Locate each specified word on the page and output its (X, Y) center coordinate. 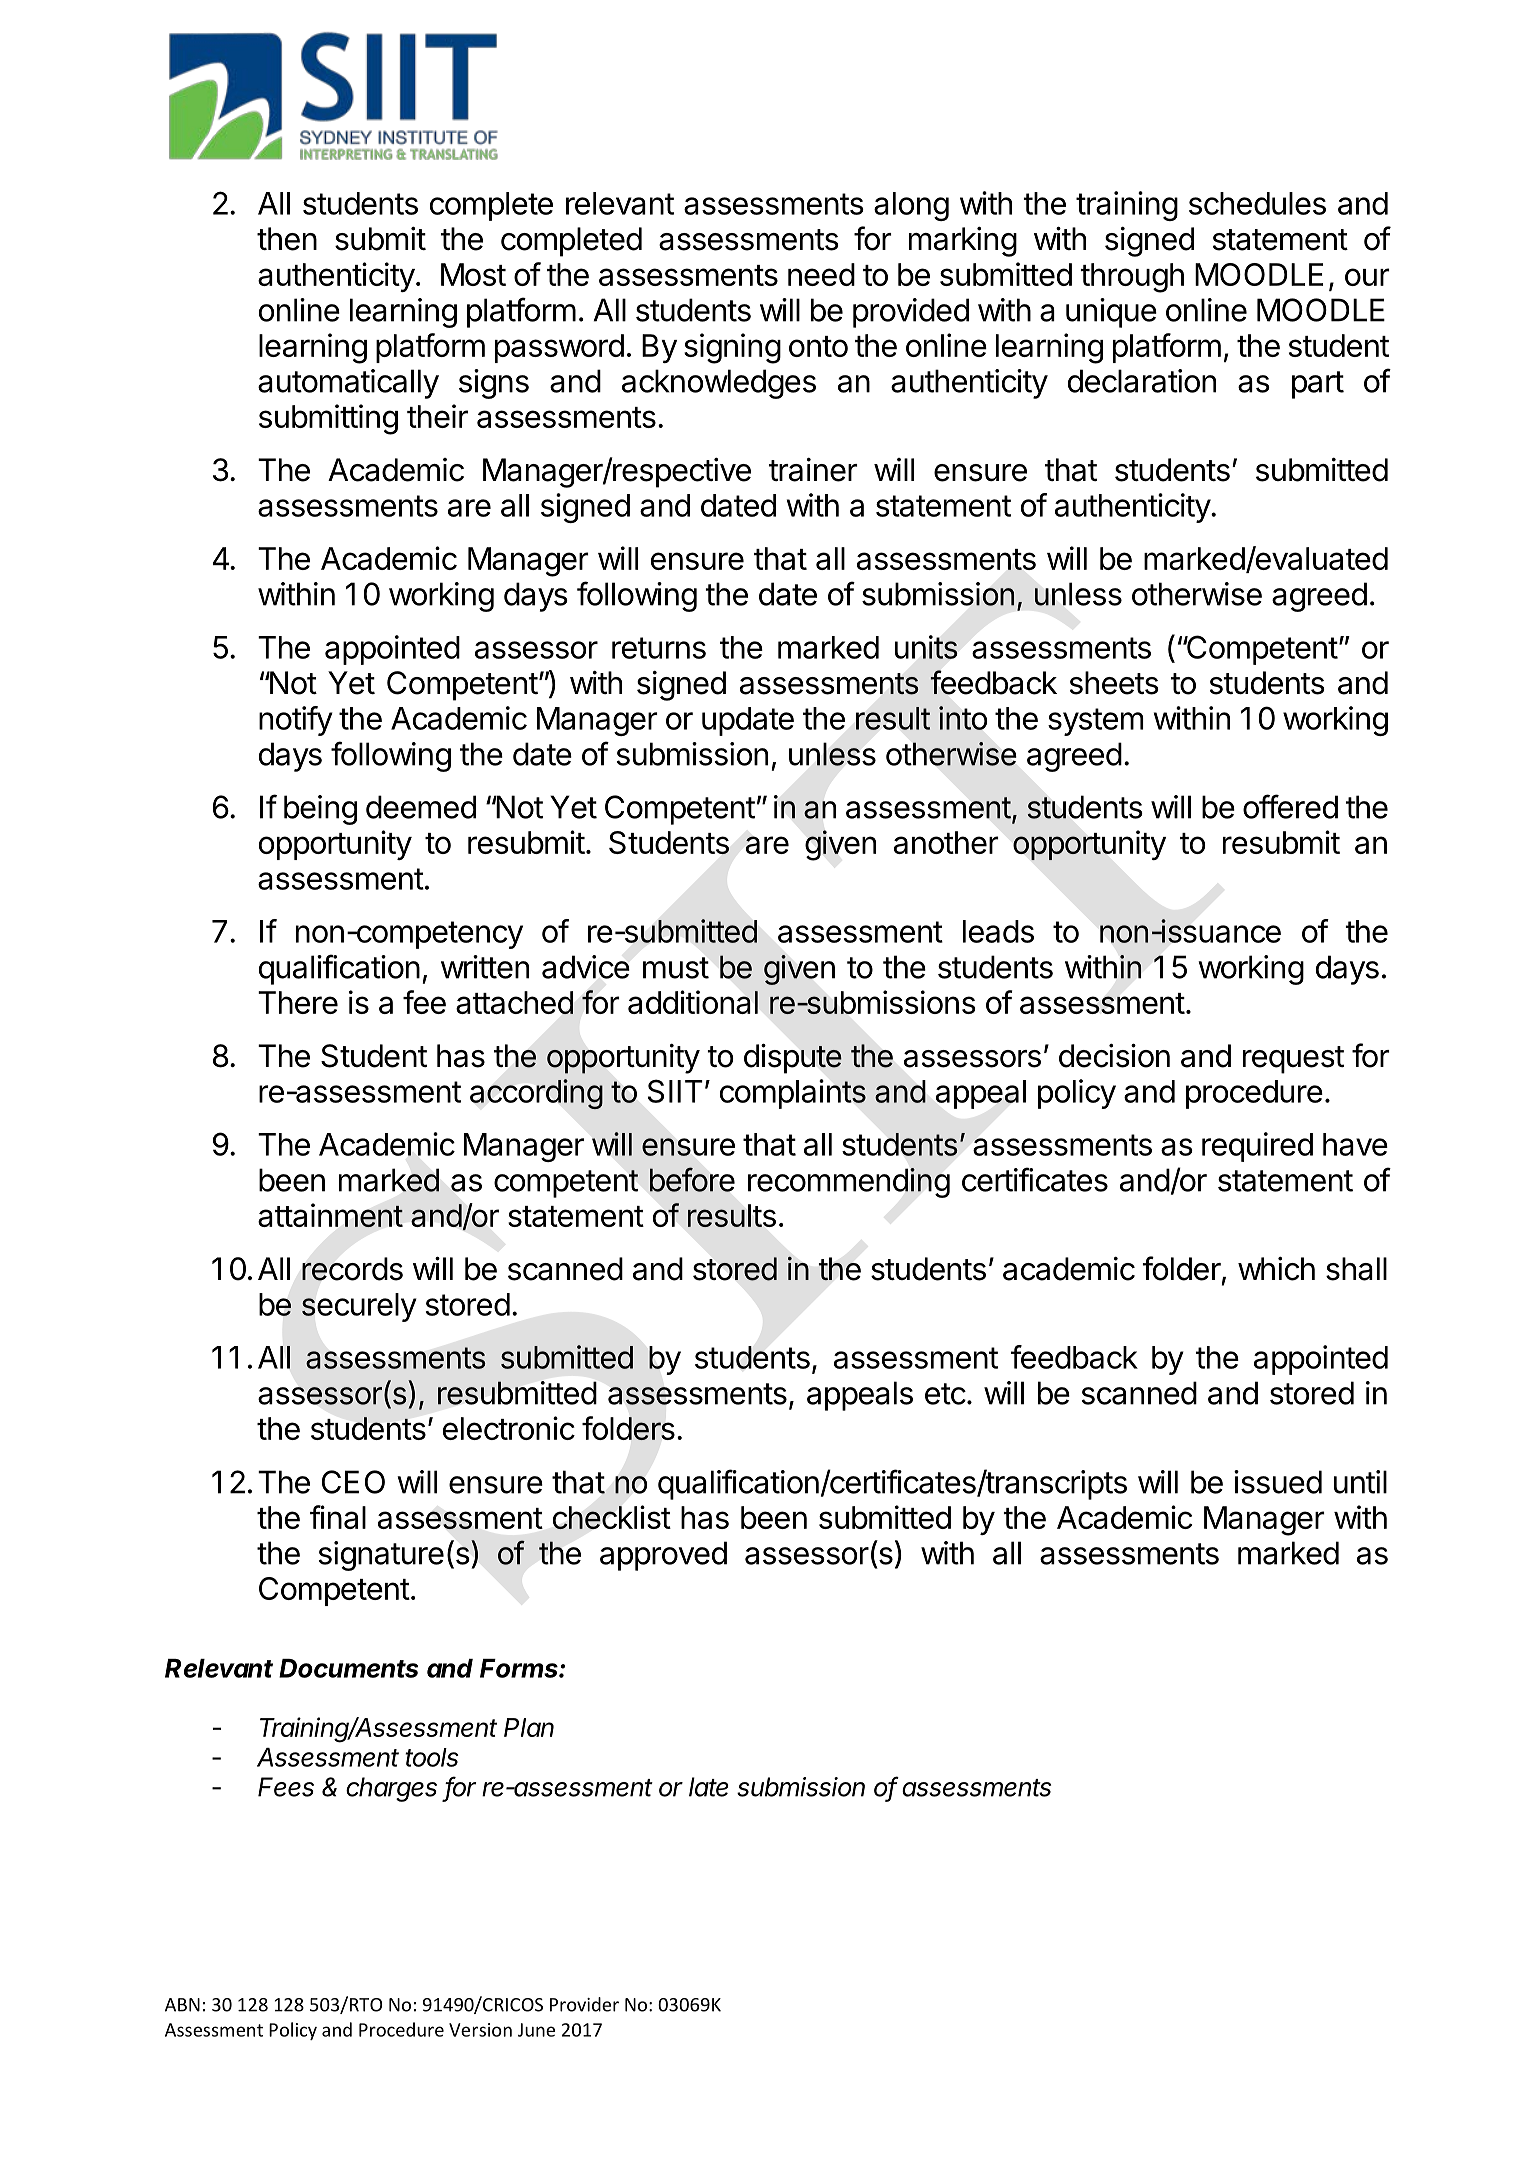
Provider (584, 2004)
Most (473, 274)
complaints (793, 1094)
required (1257, 1147)
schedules (1257, 203)
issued (1278, 1482)
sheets (1114, 683)
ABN (182, 2005)
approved (663, 1556)
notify (296, 721)
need (821, 274)
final (338, 1517)
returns (659, 648)
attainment (330, 1215)
